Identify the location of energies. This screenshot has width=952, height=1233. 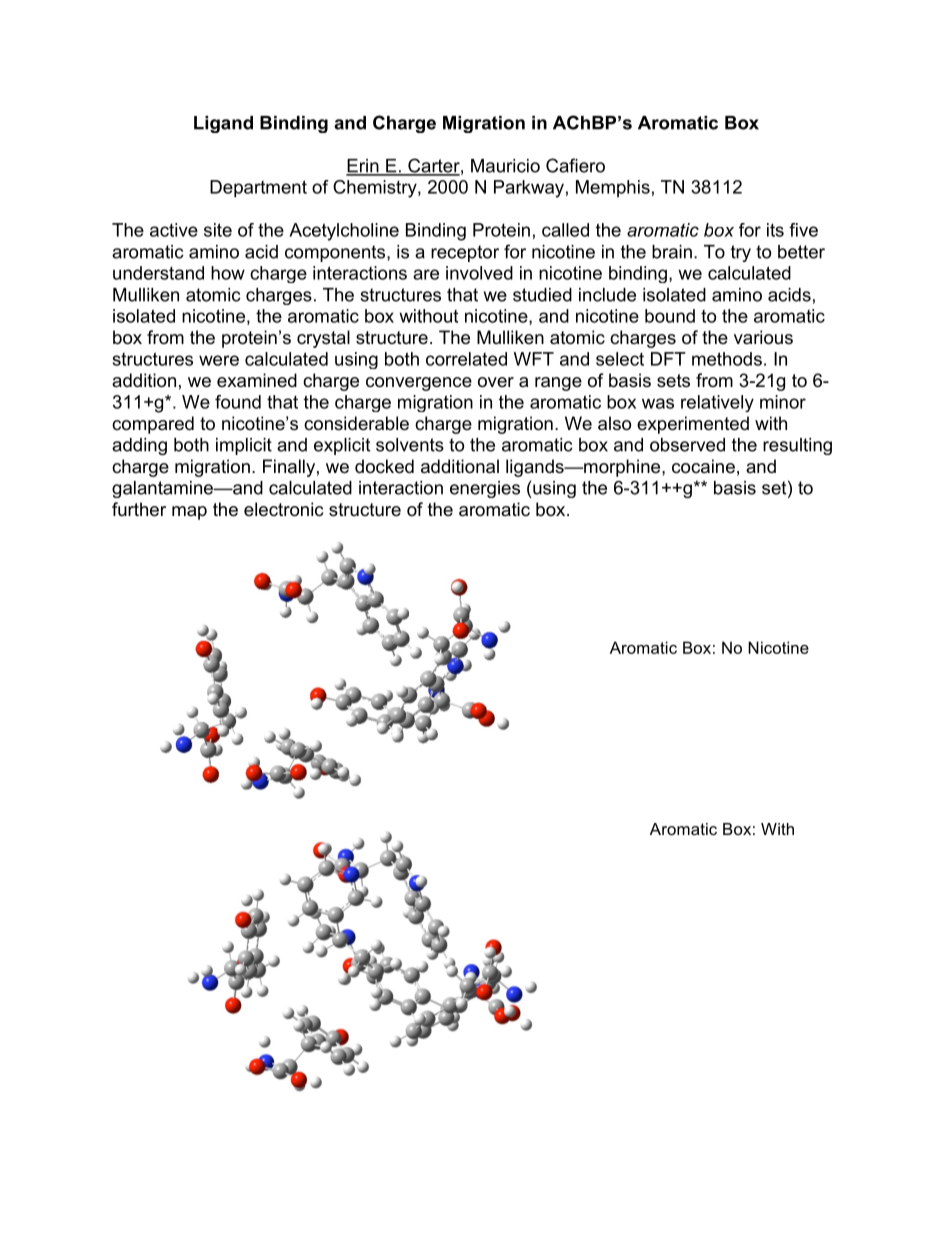
(485, 489).
